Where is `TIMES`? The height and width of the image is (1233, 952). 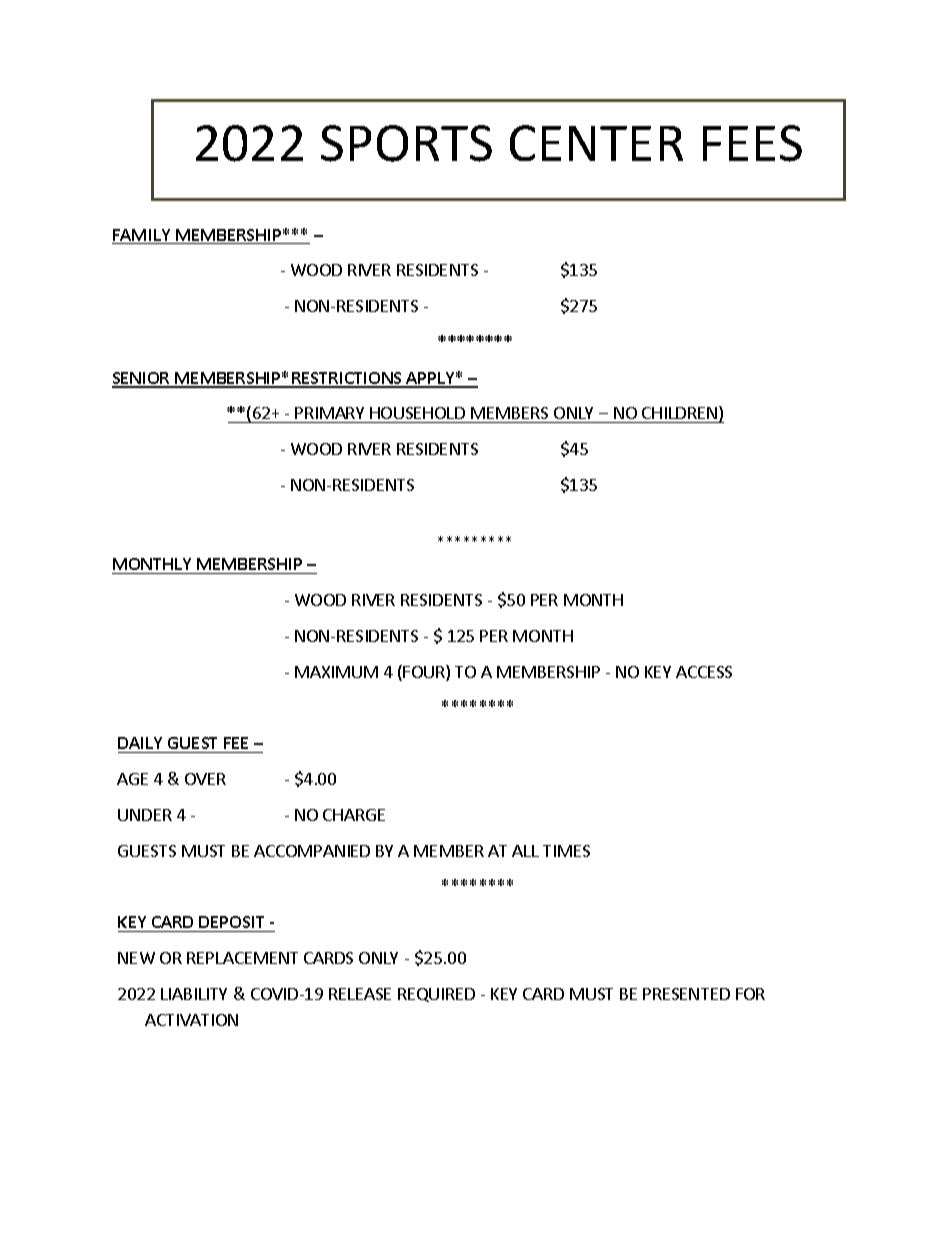 TIMES is located at coordinates (566, 851).
